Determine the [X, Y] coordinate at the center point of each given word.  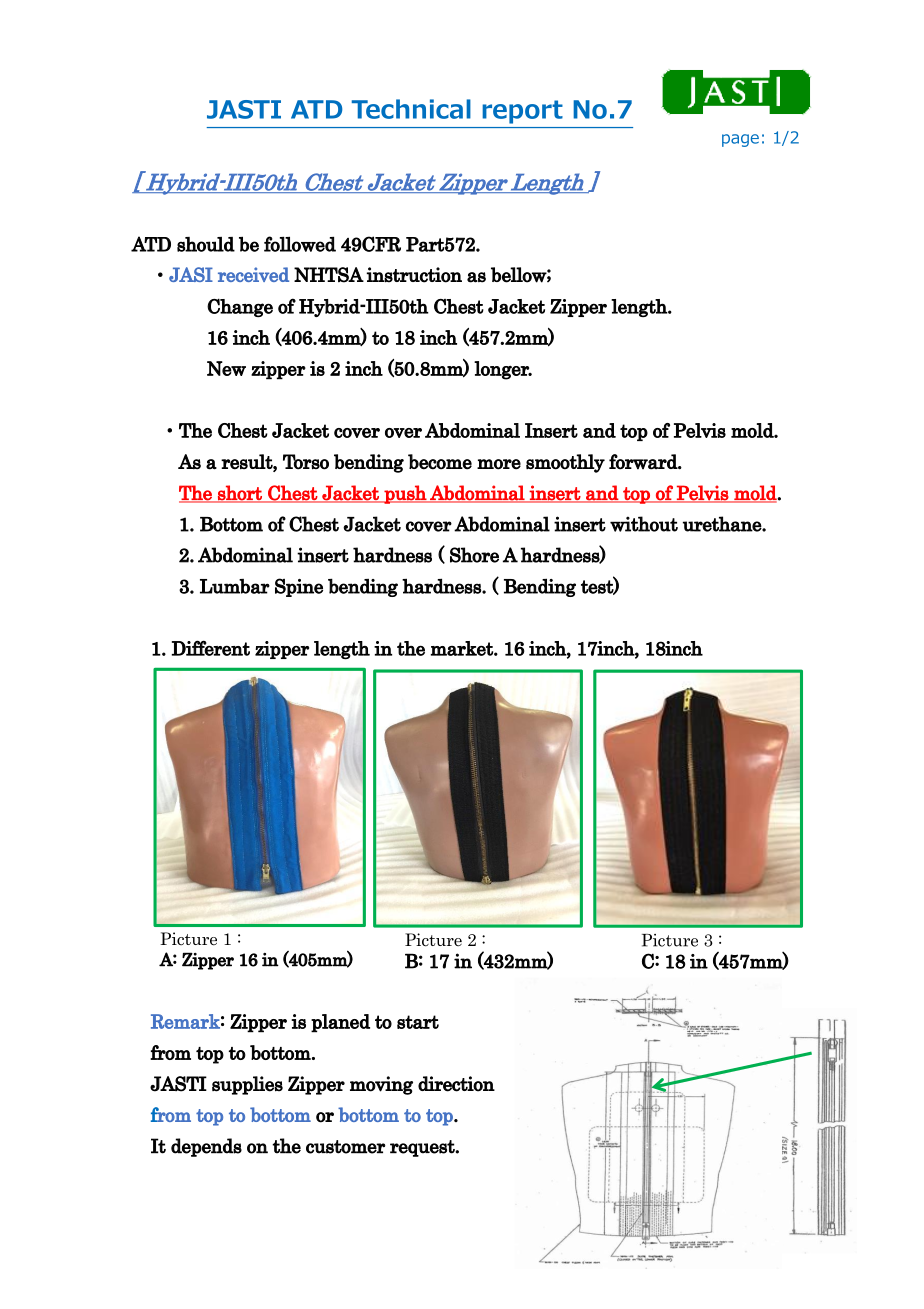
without [644, 524]
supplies [247, 1085]
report [523, 112]
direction [456, 1084]
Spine [299, 587]
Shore [474, 555]
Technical [411, 109]
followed [300, 244]
